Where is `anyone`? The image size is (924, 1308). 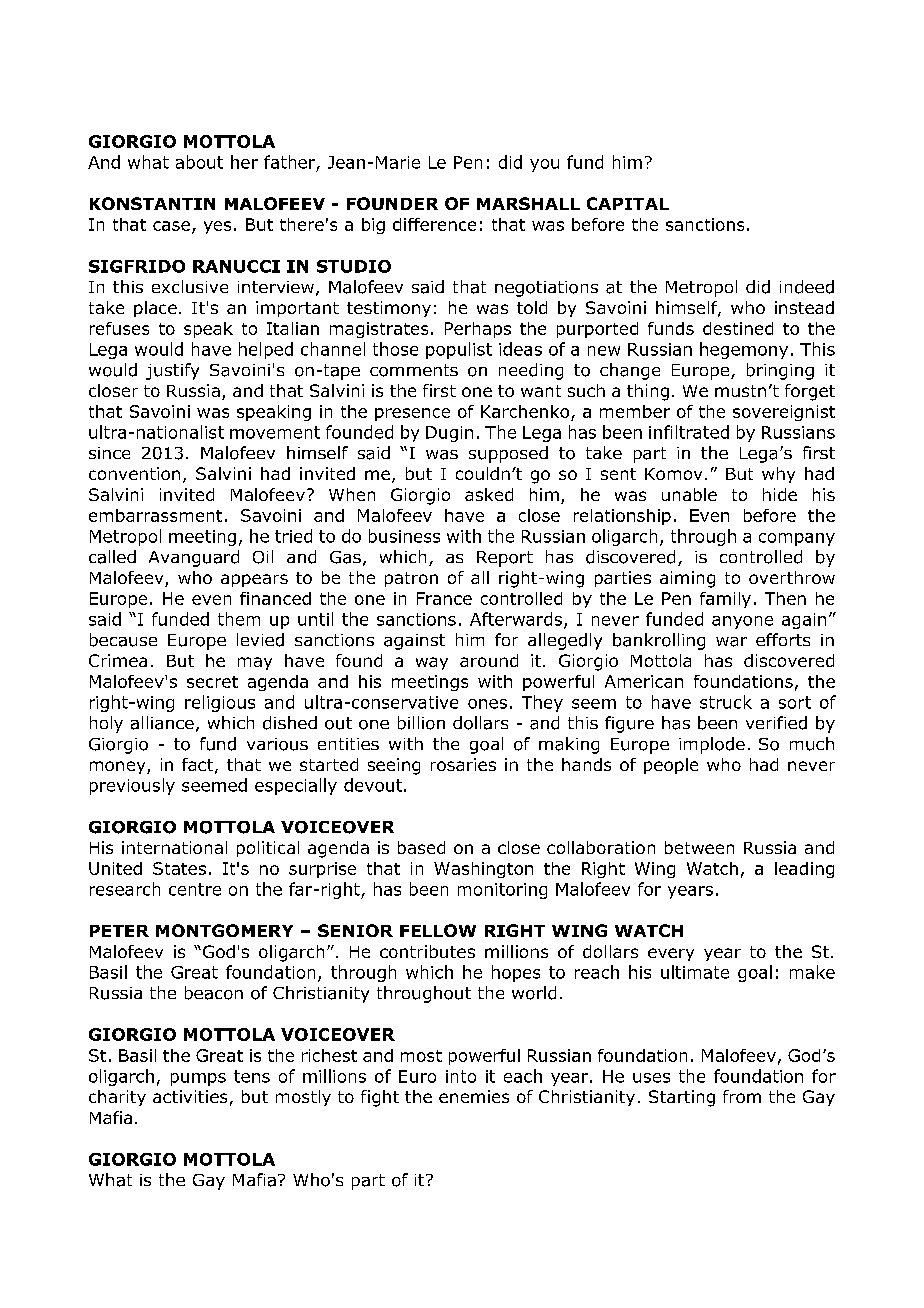
anyone is located at coordinates (742, 622).
